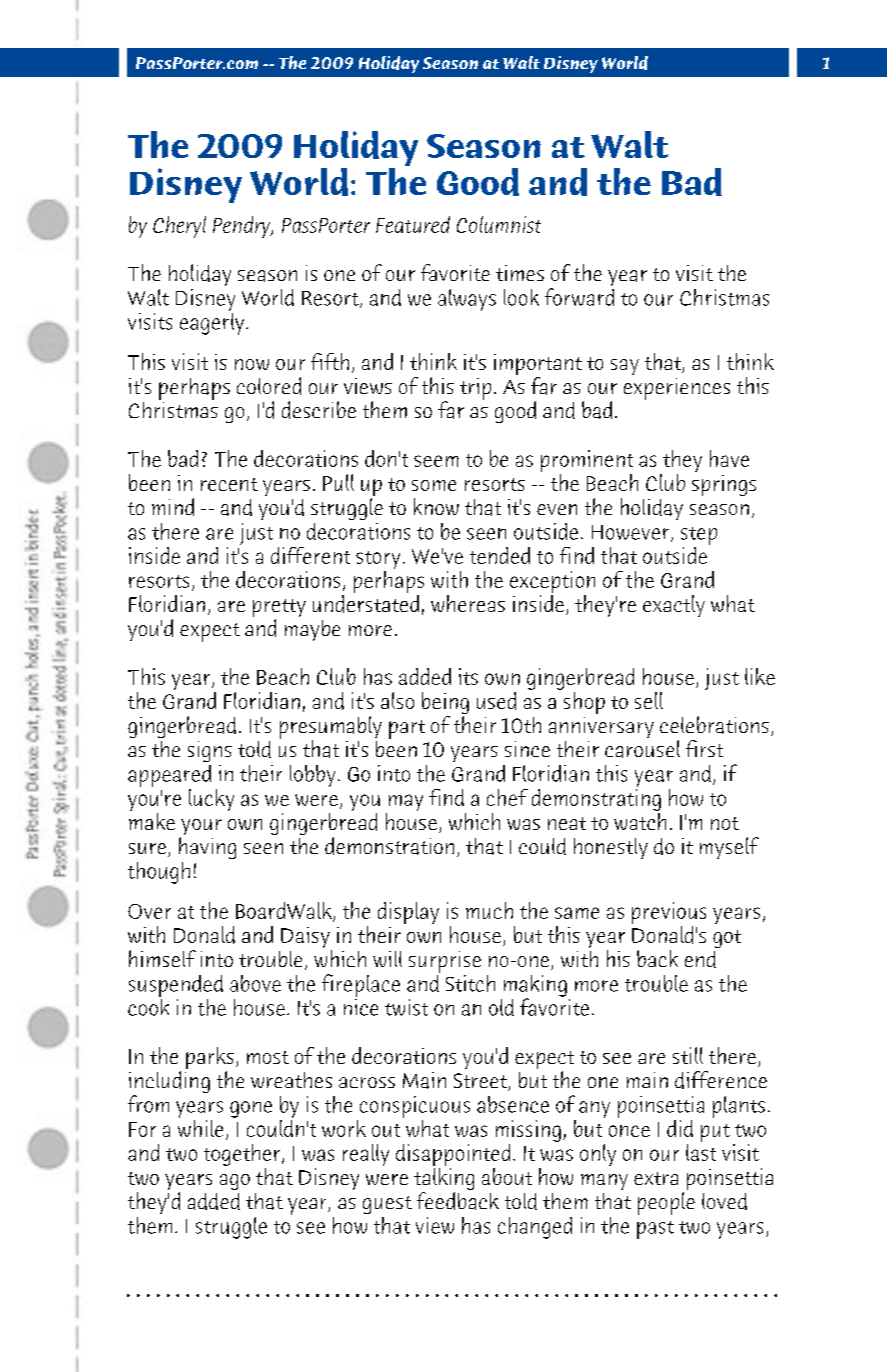 This screenshot has width=887, height=1372. I want to click on people, so click(666, 1203).
